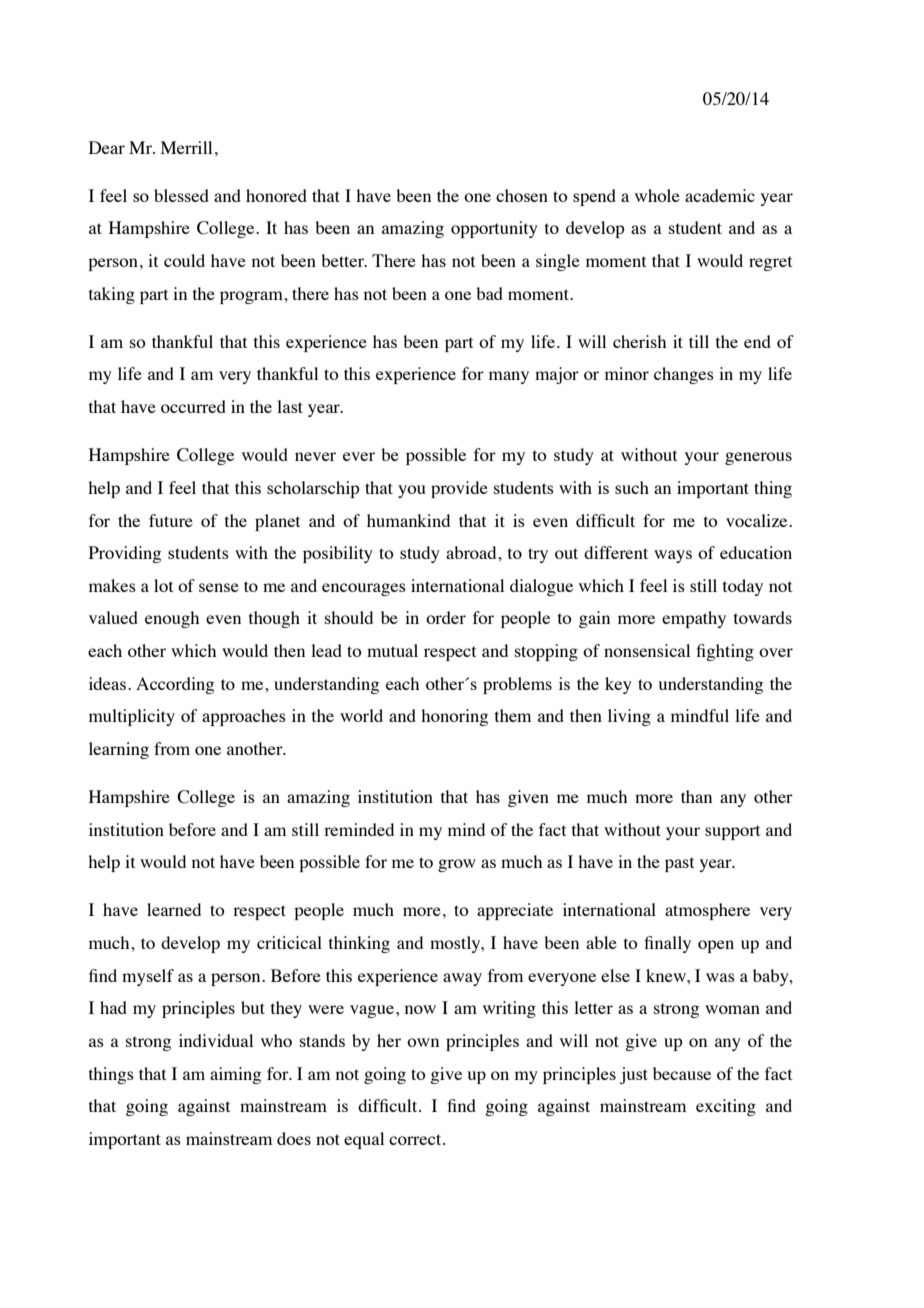  What do you see at coordinates (726, 1107) in the document?
I see `exciting` at bounding box center [726, 1107].
